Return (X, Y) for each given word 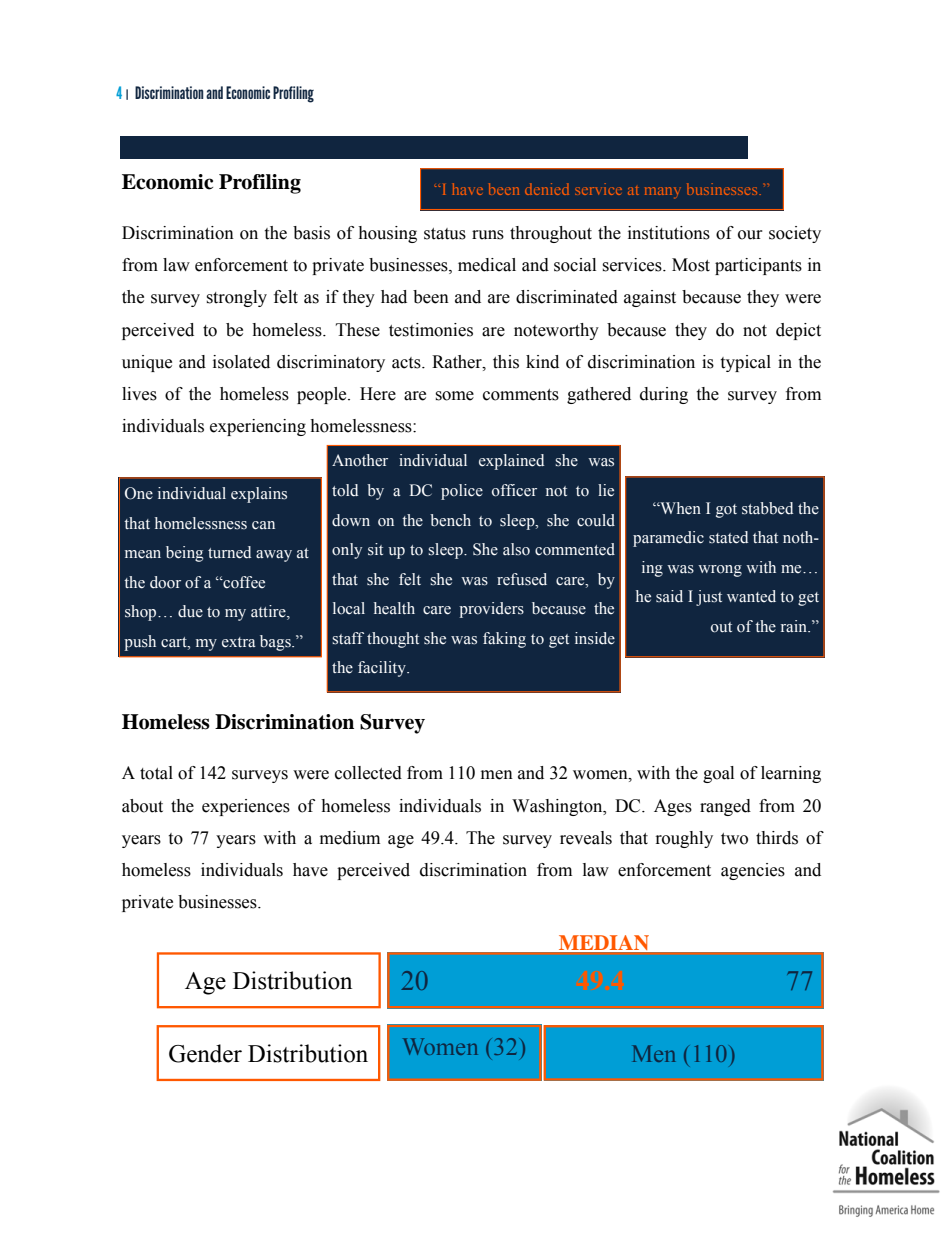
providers (491, 610)
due (190, 611)
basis (311, 233)
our (750, 235)
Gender (205, 1053)
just (709, 598)
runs (488, 235)
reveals (586, 838)
